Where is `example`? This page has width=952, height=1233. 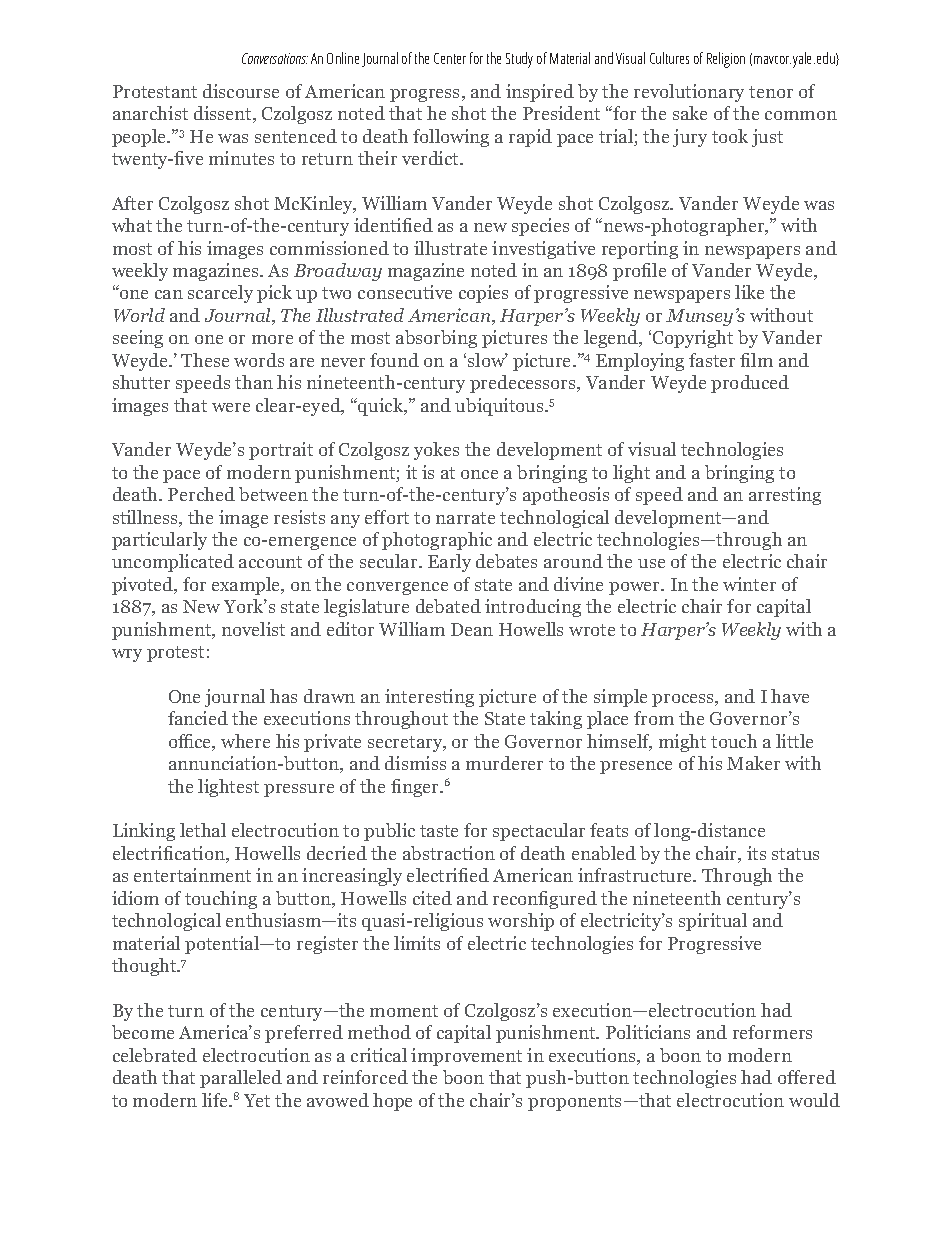 example is located at coordinates (247, 586).
